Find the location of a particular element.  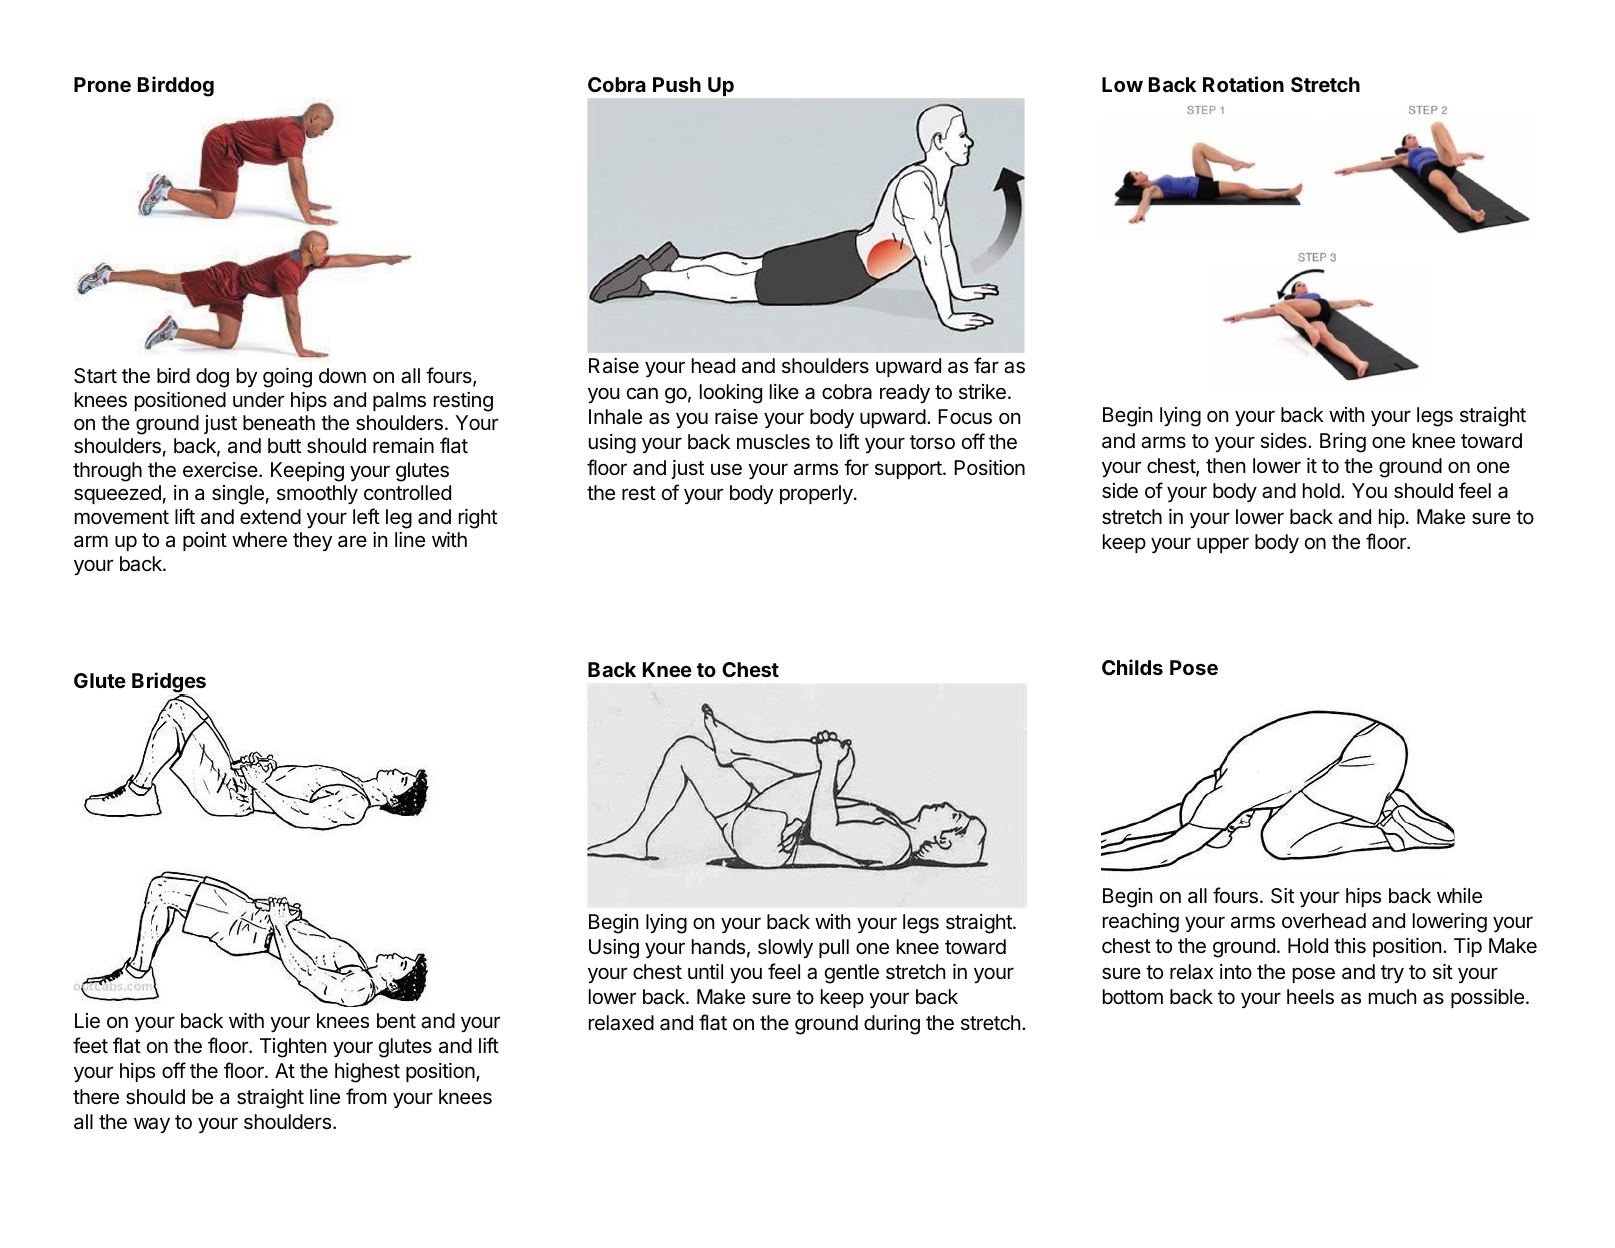

Push is located at coordinates (677, 84).
